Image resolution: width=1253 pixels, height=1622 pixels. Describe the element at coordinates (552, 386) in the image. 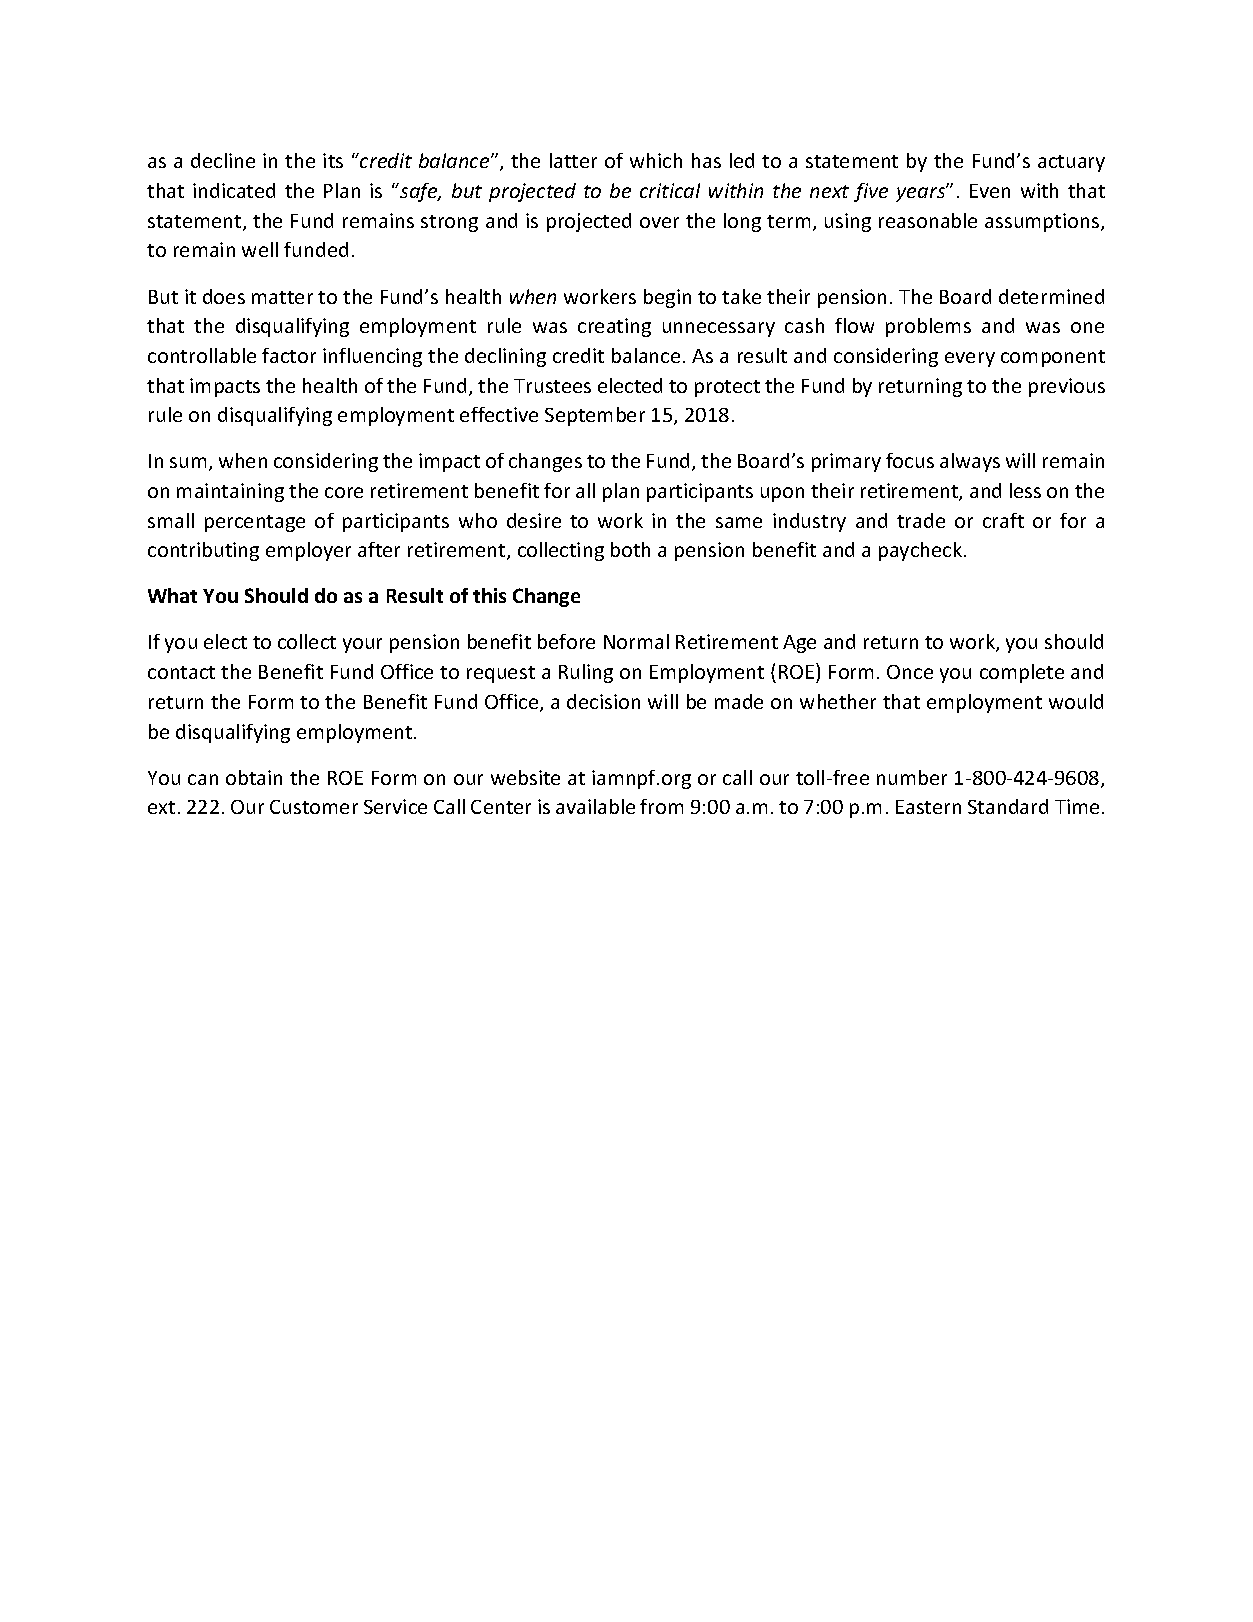

I see `Trustees` at that location.
